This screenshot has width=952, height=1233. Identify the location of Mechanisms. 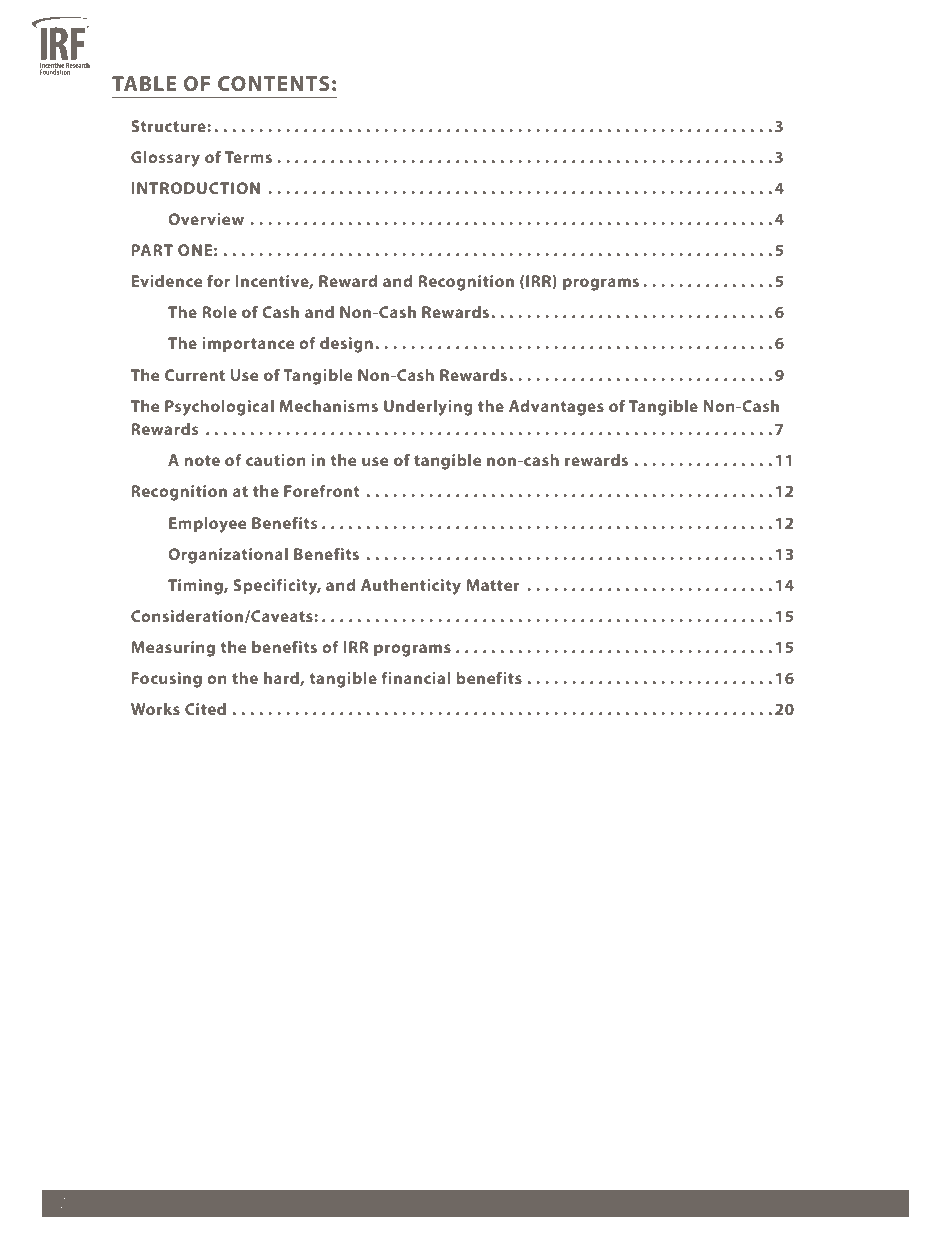
(329, 406).
